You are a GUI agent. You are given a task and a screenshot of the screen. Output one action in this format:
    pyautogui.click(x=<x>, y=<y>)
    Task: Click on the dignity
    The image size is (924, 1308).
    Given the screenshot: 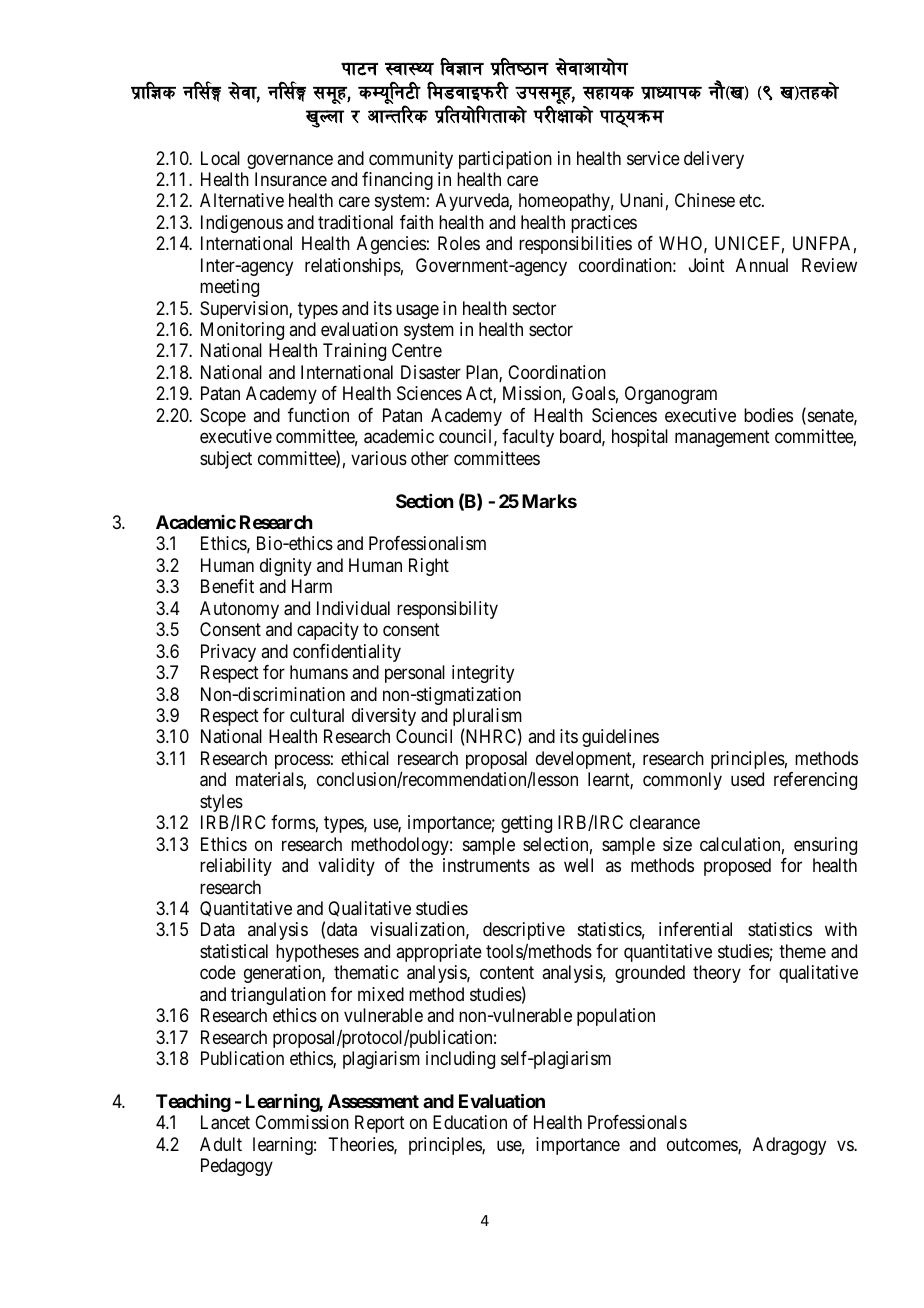 What is the action you would take?
    pyautogui.click(x=286, y=567)
